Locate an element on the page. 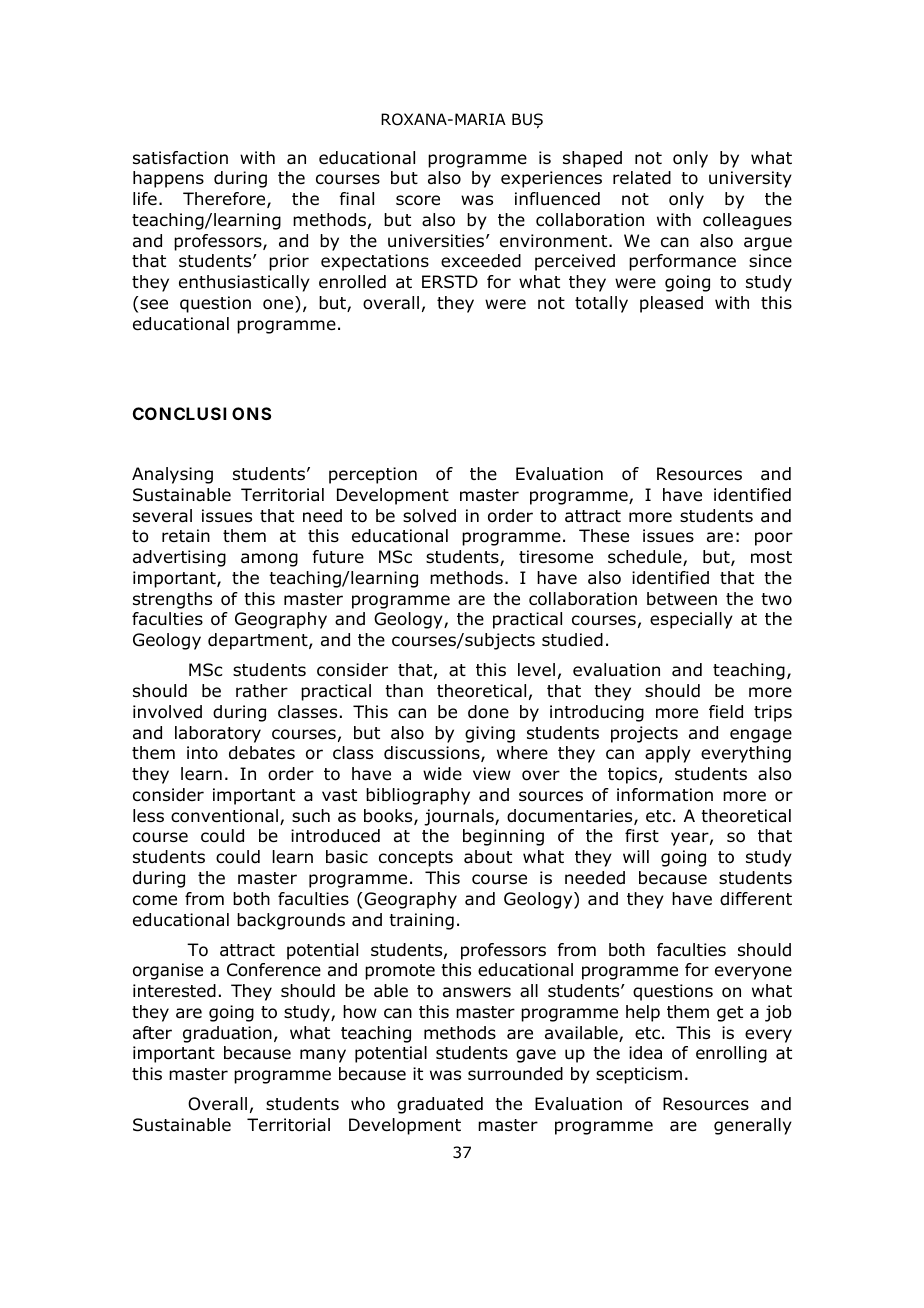 Image resolution: width=924 pixels, height=1308 pixels. level is located at coordinates (536, 669).
